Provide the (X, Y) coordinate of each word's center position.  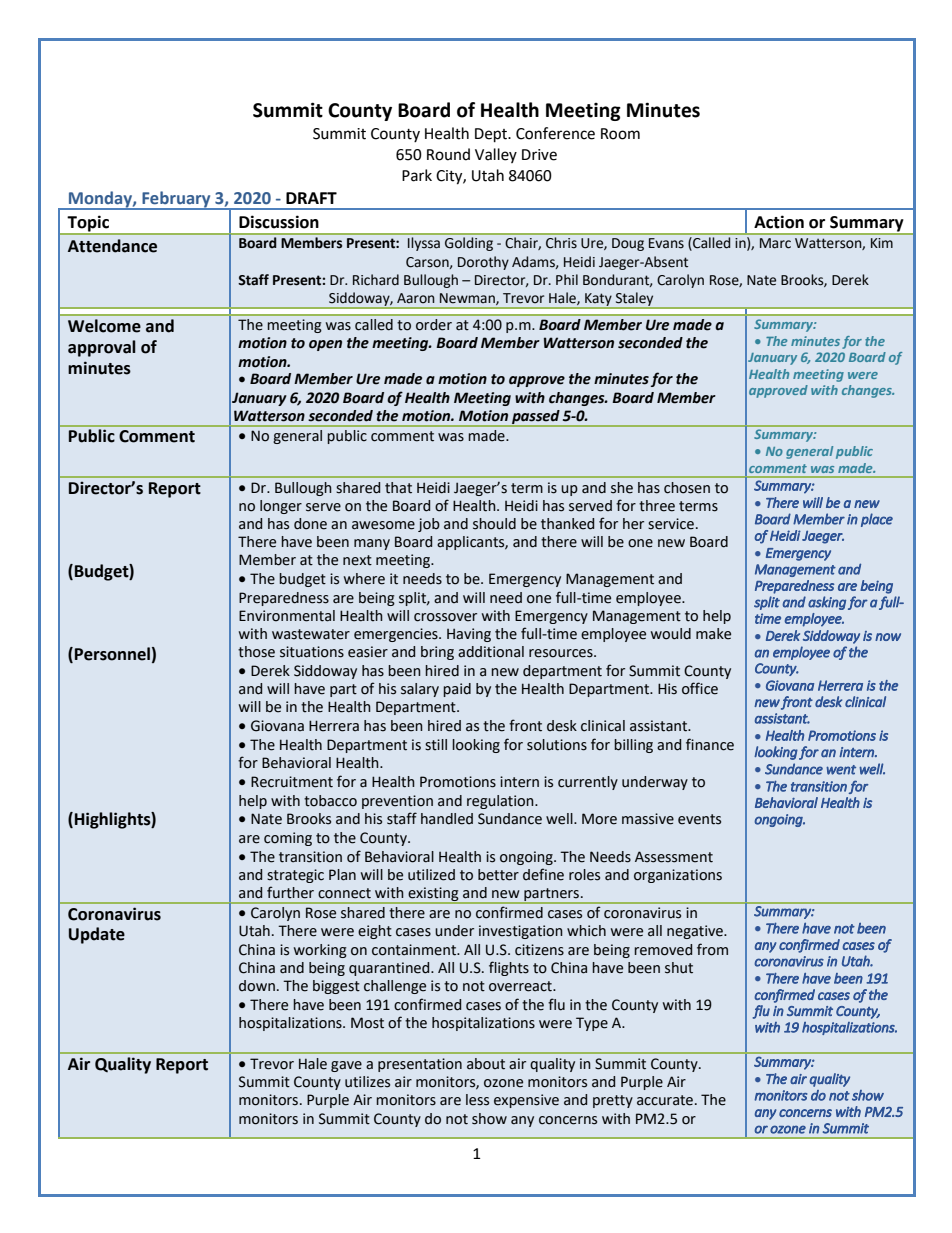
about (486, 1064)
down (257, 986)
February (176, 200)
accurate (666, 1100)
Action (779, 222)
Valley (496, 155)
